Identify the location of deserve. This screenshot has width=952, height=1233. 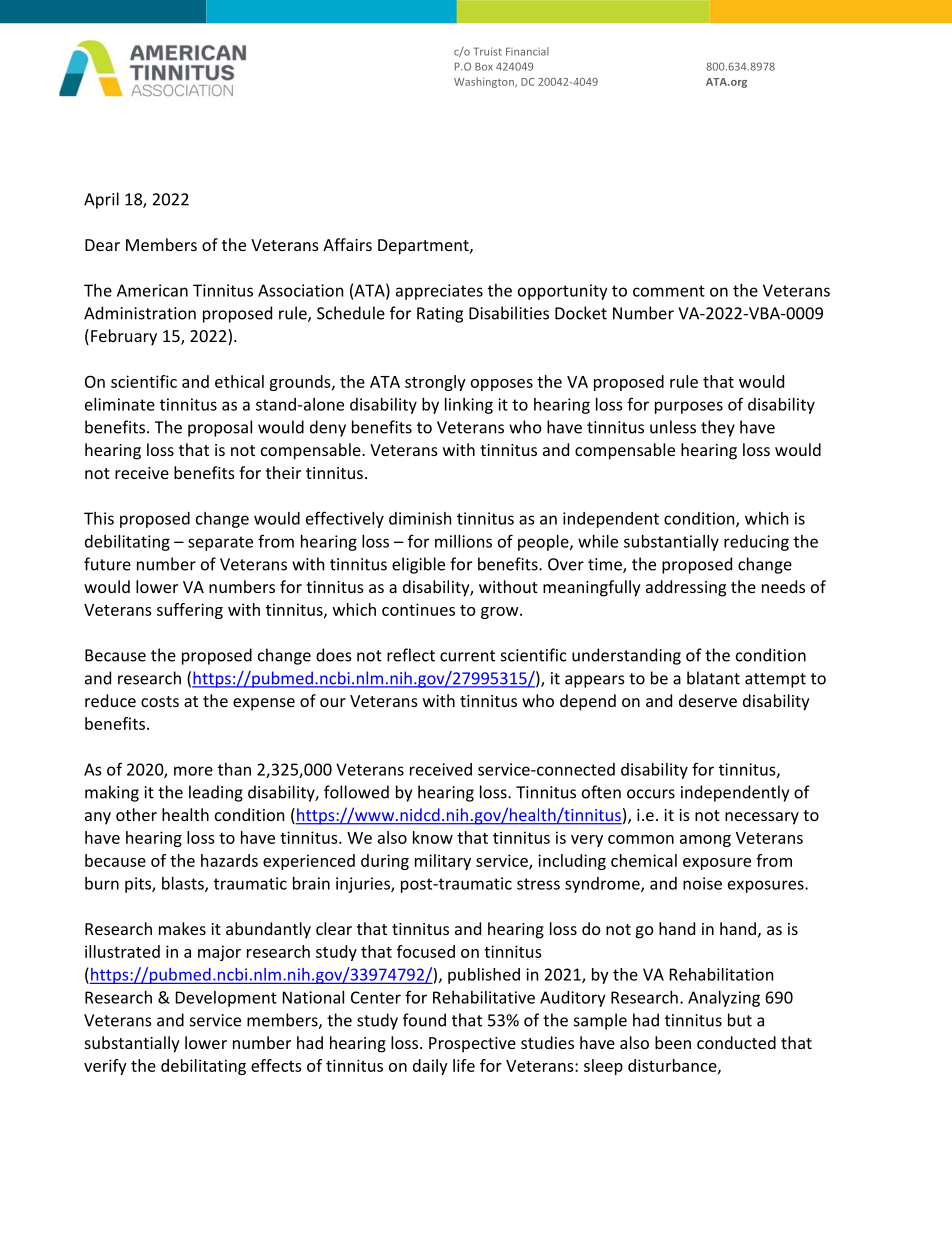
(708, 700).
